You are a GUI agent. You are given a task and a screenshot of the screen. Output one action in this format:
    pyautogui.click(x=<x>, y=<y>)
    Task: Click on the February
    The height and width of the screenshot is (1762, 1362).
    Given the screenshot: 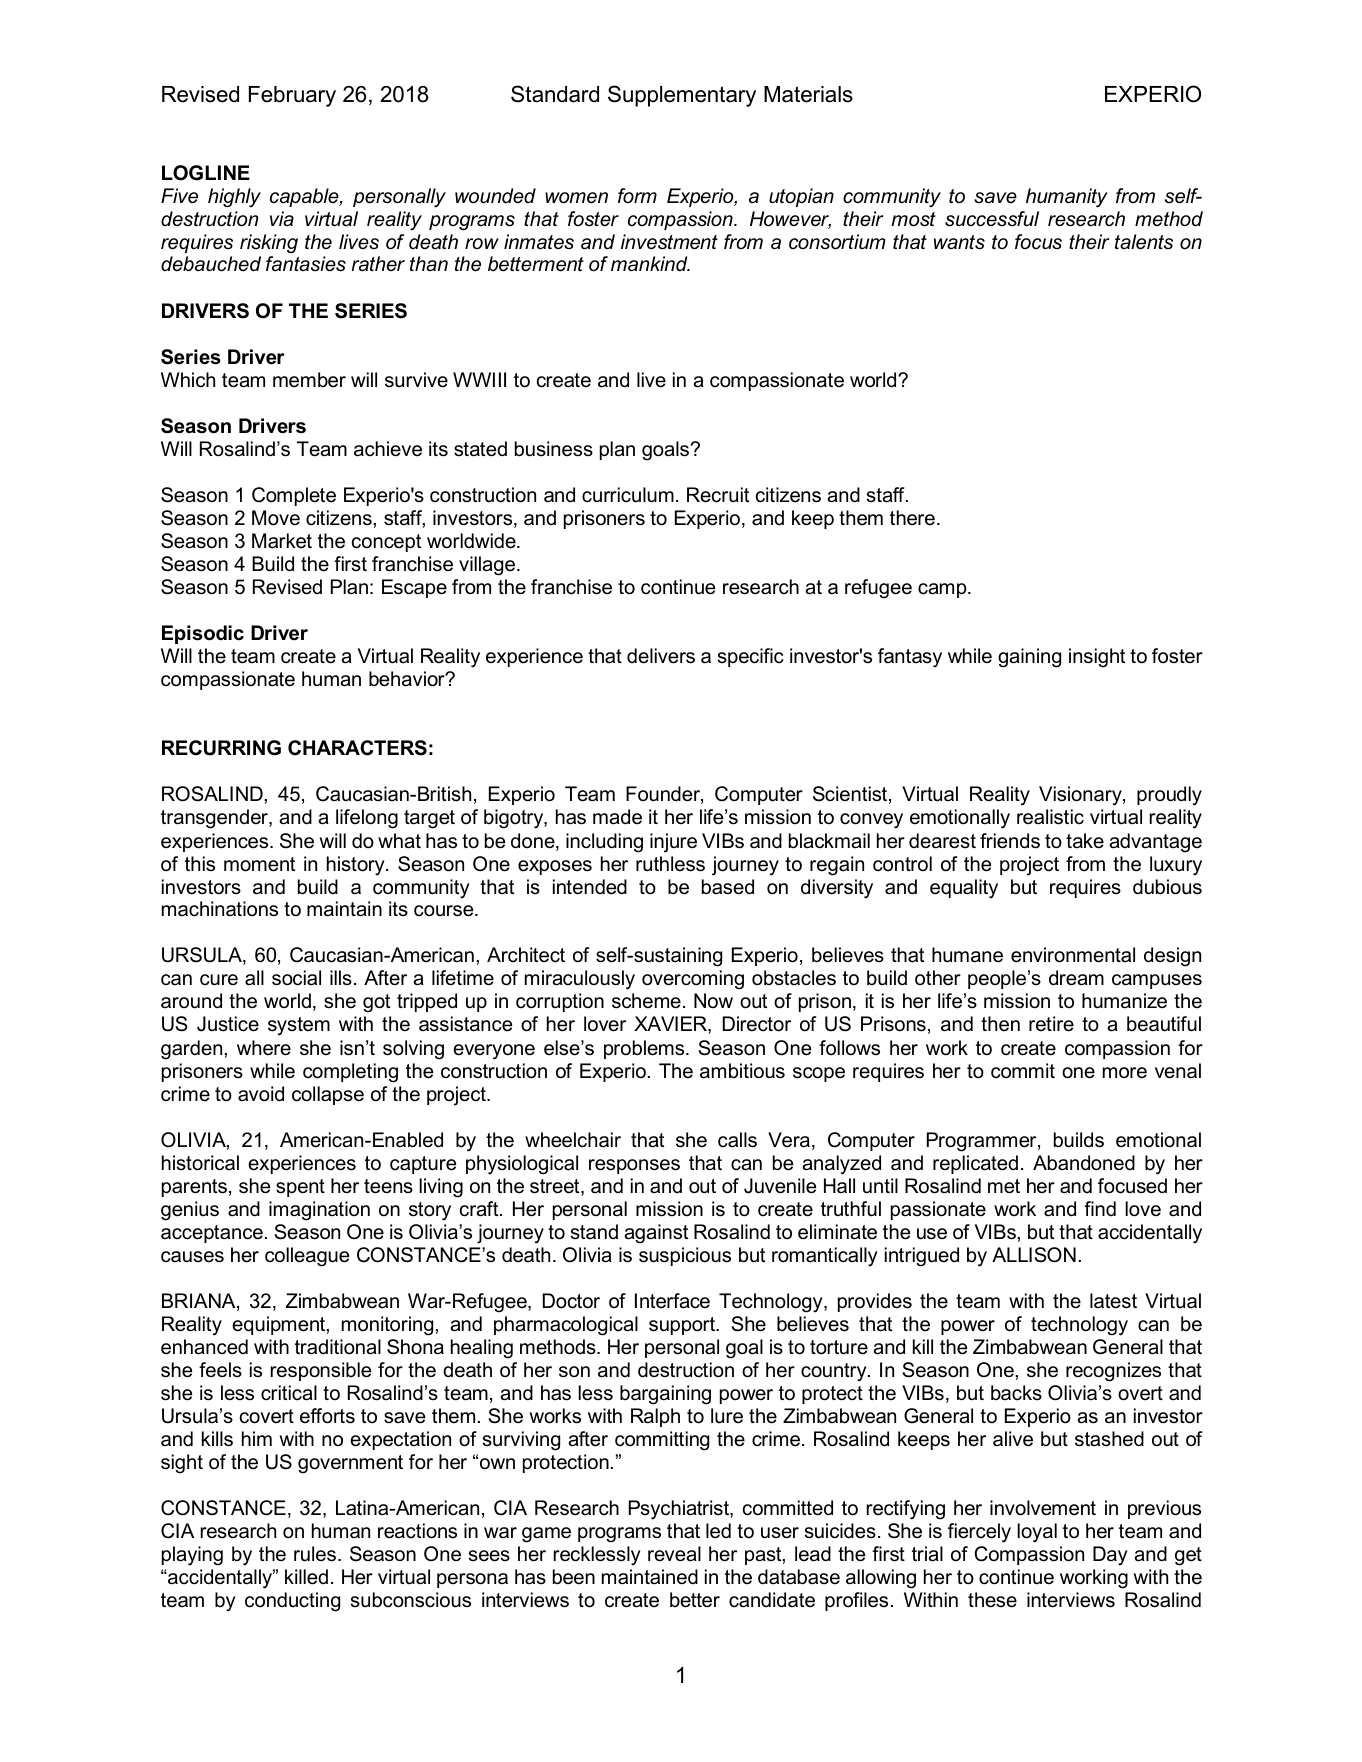 What is the action you would take?
    pyautogui.click(x=292, y=96)
